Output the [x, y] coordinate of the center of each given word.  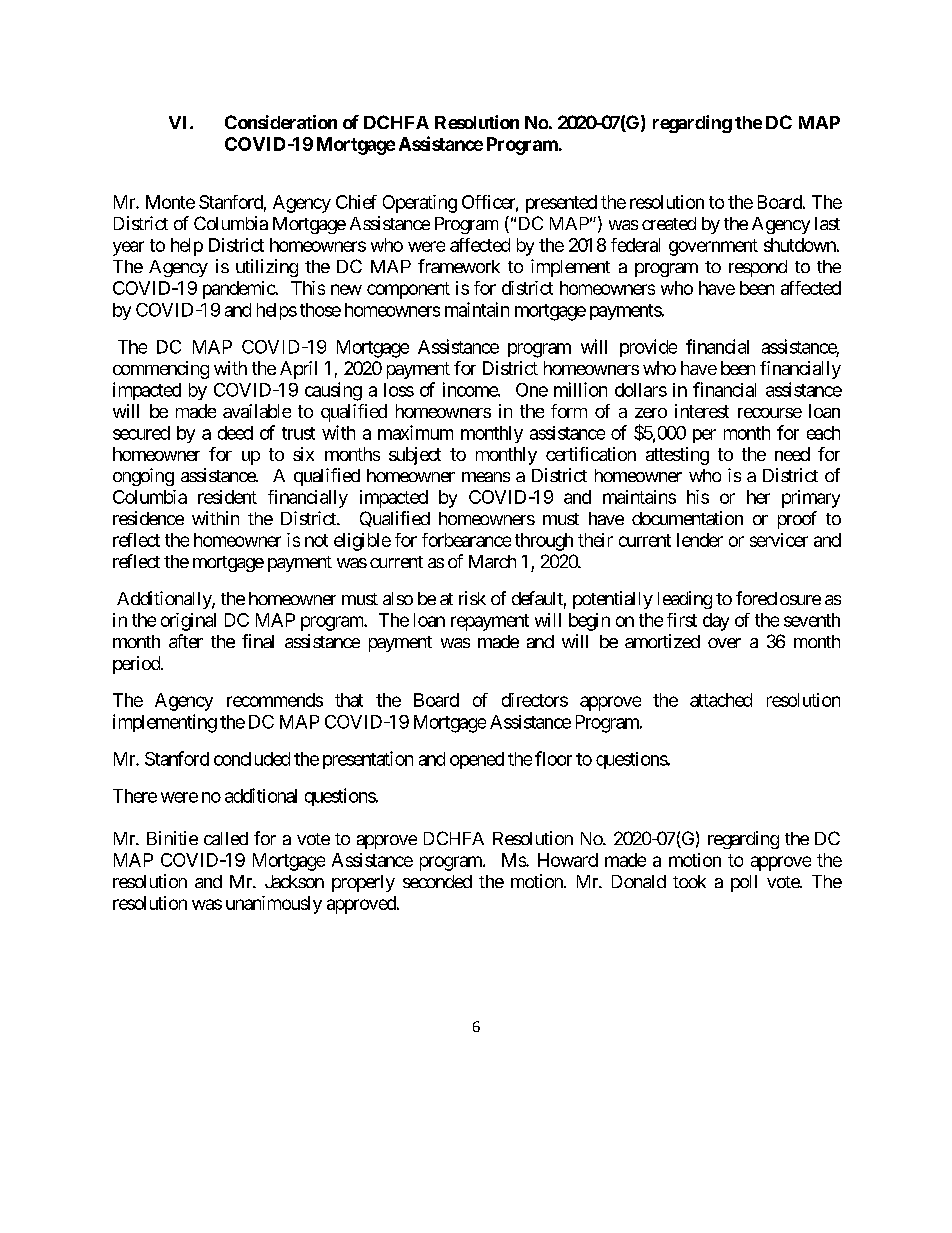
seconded [437, 881]
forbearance [466, 540]
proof [797, 520]
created [669, 223]
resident [227, 497]
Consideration [281, 122]
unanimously [274, 905]
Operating [420, 204]
